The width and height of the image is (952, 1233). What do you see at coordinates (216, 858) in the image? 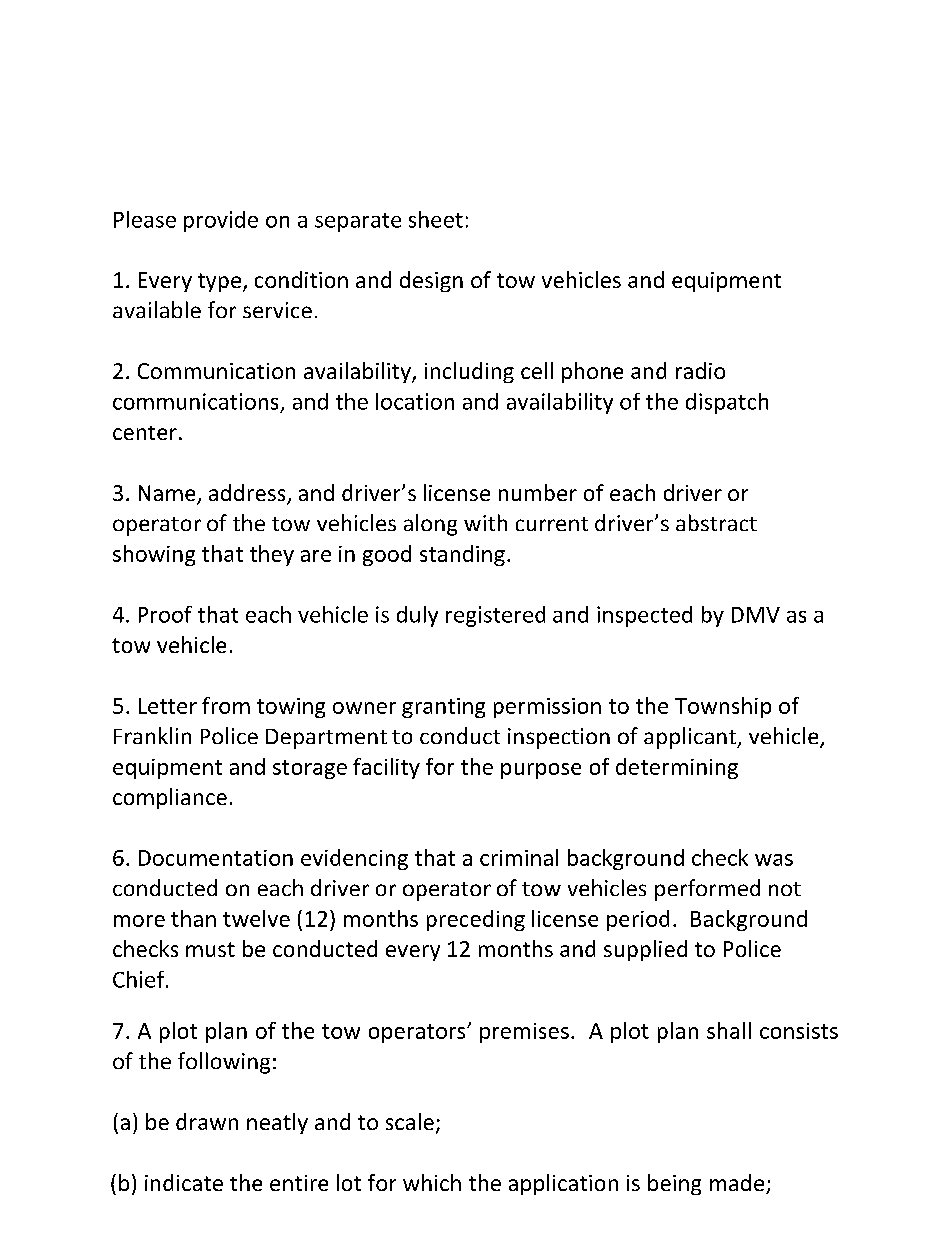
I see `Documentation` at bounding box center [216, 858].
